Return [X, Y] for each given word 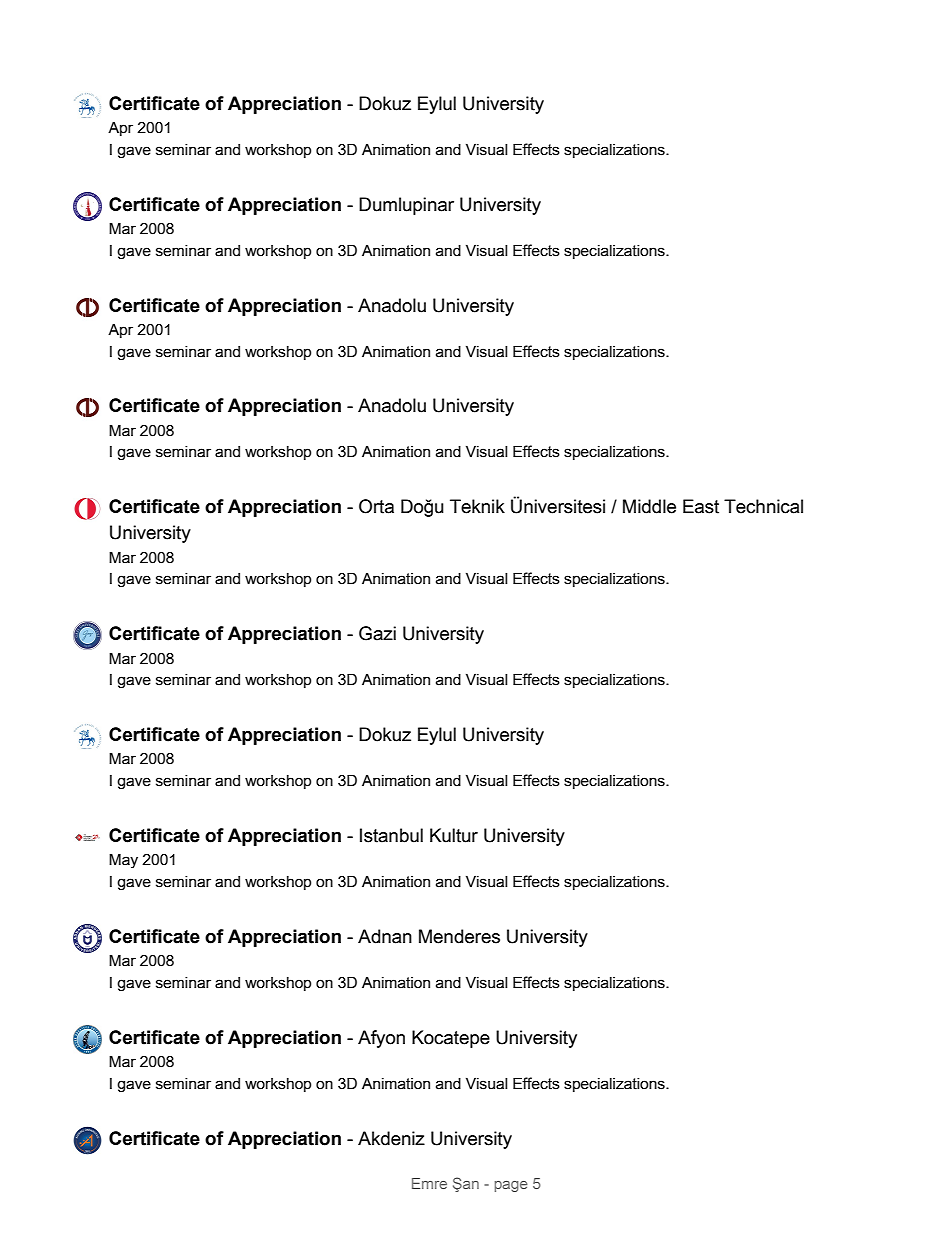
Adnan [385, 936]
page [511, 1186]
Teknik [477, 506]
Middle [649, 506]
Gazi [377, 633]
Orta [376, 506]
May [123, 860]
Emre [429, 1183]
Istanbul [391, 835]
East [701, 506]
